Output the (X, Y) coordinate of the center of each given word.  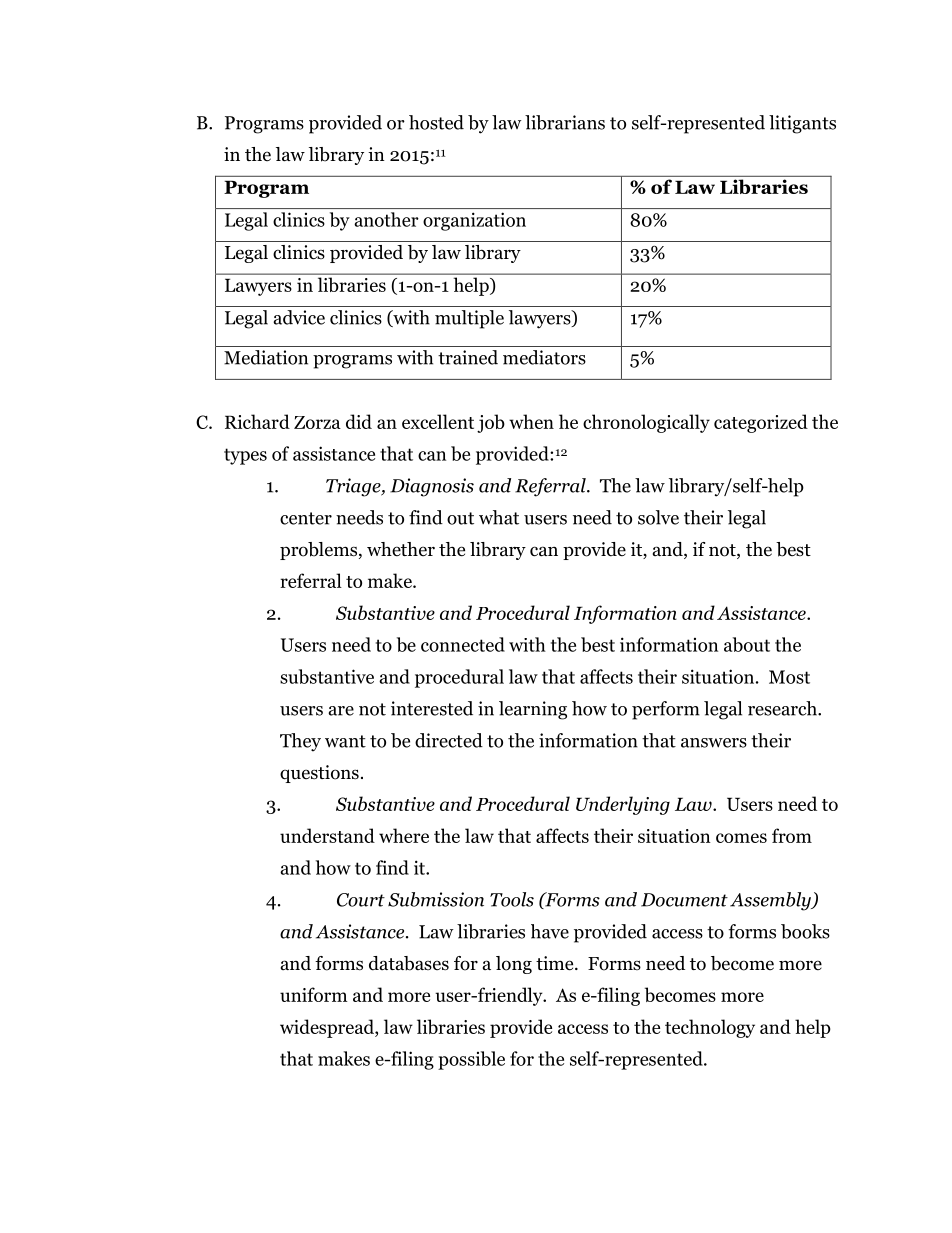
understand (327, 835)
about (747, 644)
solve (658, 517)
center (306, 518)
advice (299, 317)
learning (533, 710)
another (387, 219)
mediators (544, 357)
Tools (512, 899)
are (341, 711)
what (499, 517)
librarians (565, 122)
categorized (761, 423)
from (792, 835)
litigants (802, 124)
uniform (314, 994)
